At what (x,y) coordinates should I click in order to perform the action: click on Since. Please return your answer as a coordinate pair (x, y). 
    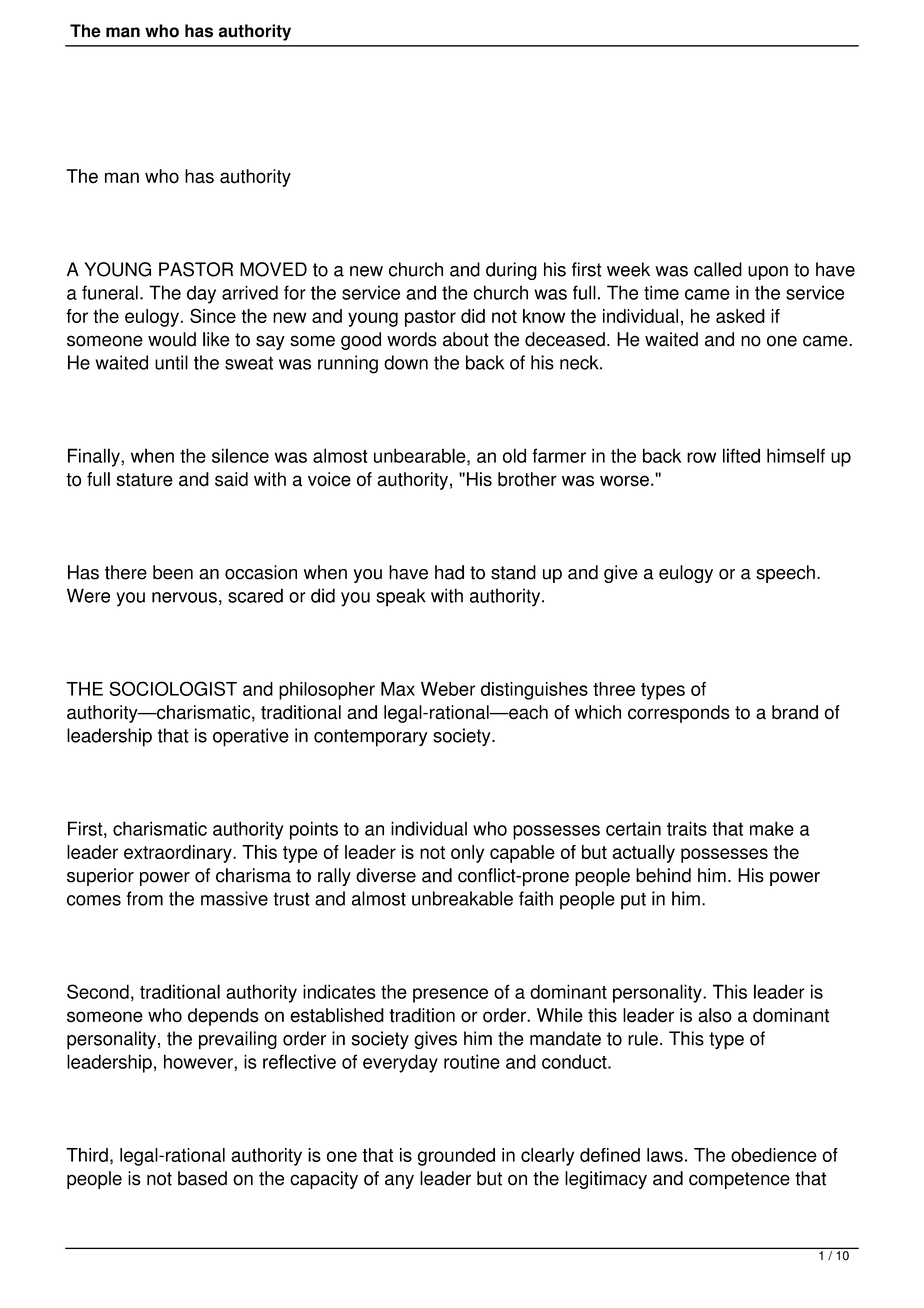
    Looking at the image, I should click on (213, 315).
